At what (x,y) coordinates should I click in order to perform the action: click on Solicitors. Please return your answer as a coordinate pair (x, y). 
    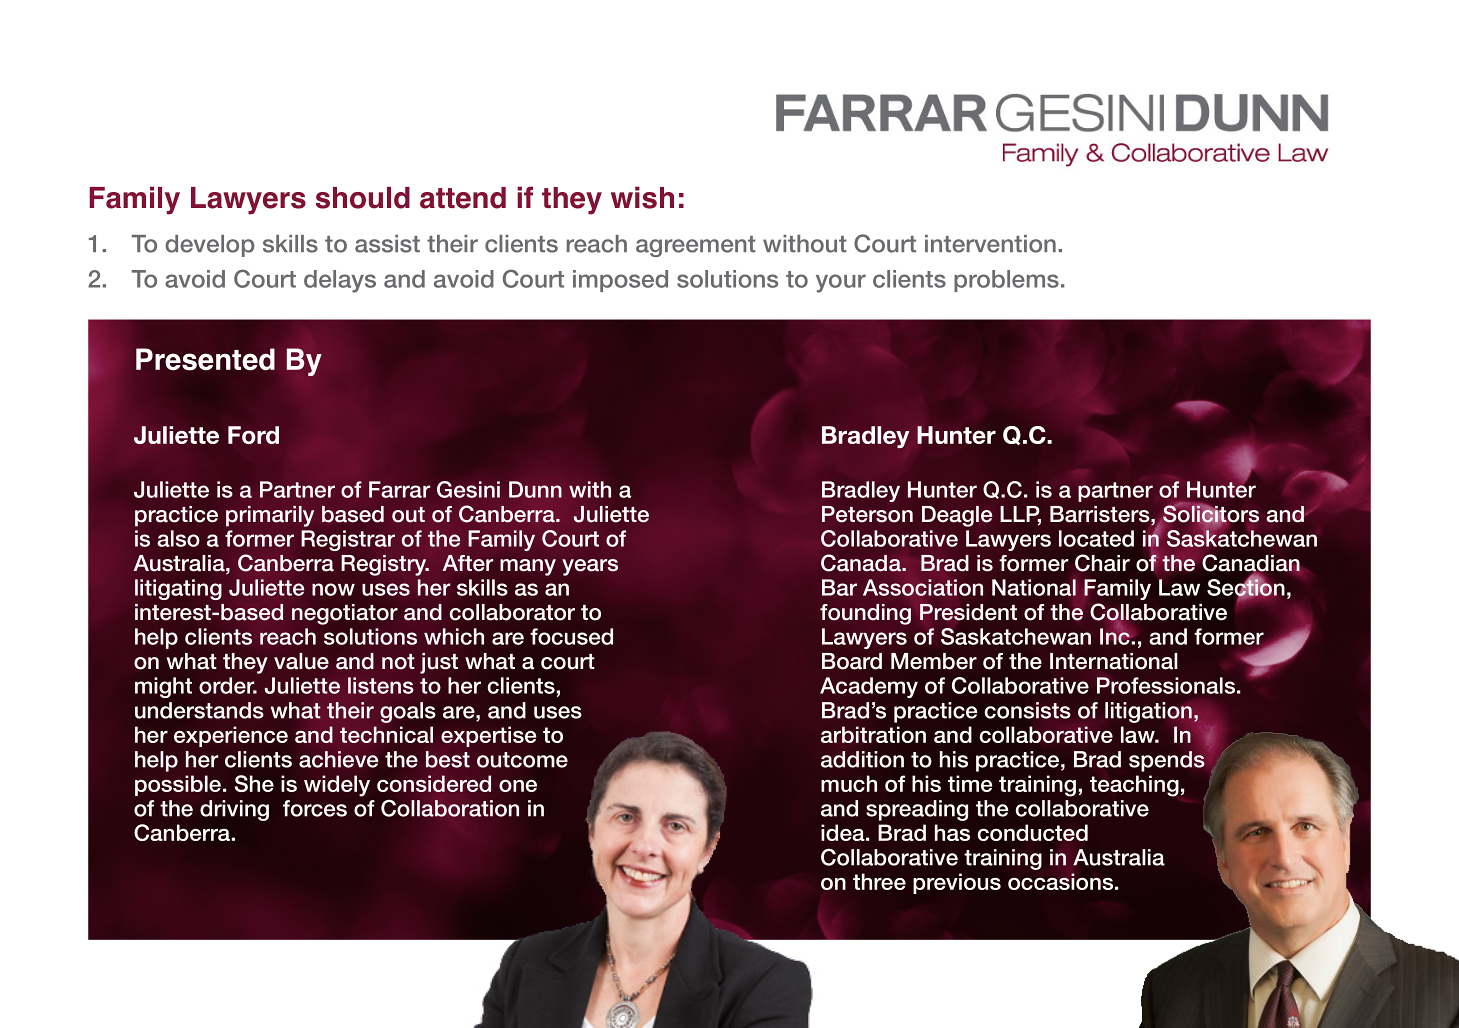
    Looking at the image, I should click on (1210, 514).
